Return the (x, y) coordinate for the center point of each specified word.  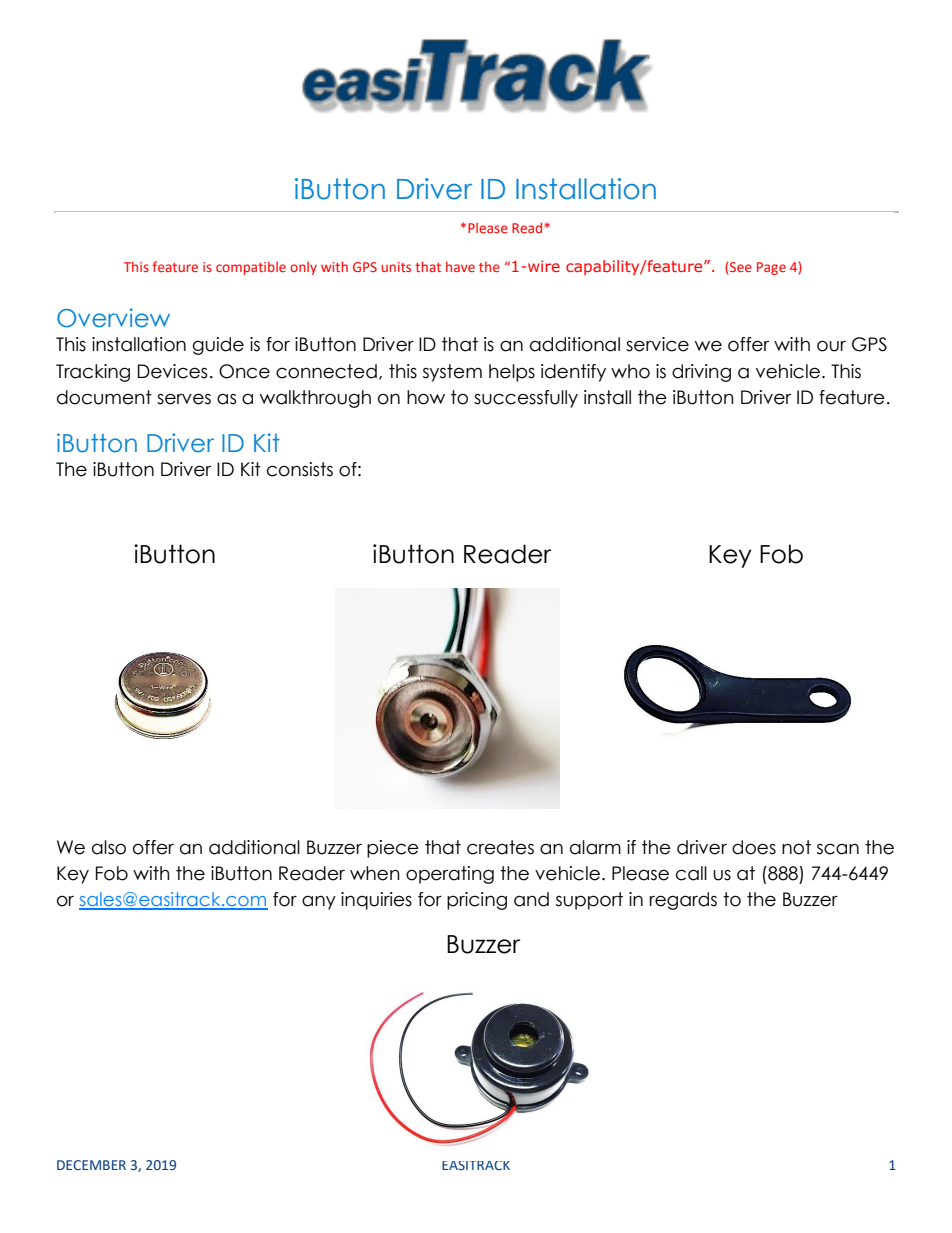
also (109, 847)
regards (683, 901)
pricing (477, 901)
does (754, 847)
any (319, 902)
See (741, 267)
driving (701, 373)
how (426, 397)
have (460, 266)
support (589, 901)
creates (500, 847)
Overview (113, 318)
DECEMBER (91, 1165)
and (531, 899)
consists (300, 469)
